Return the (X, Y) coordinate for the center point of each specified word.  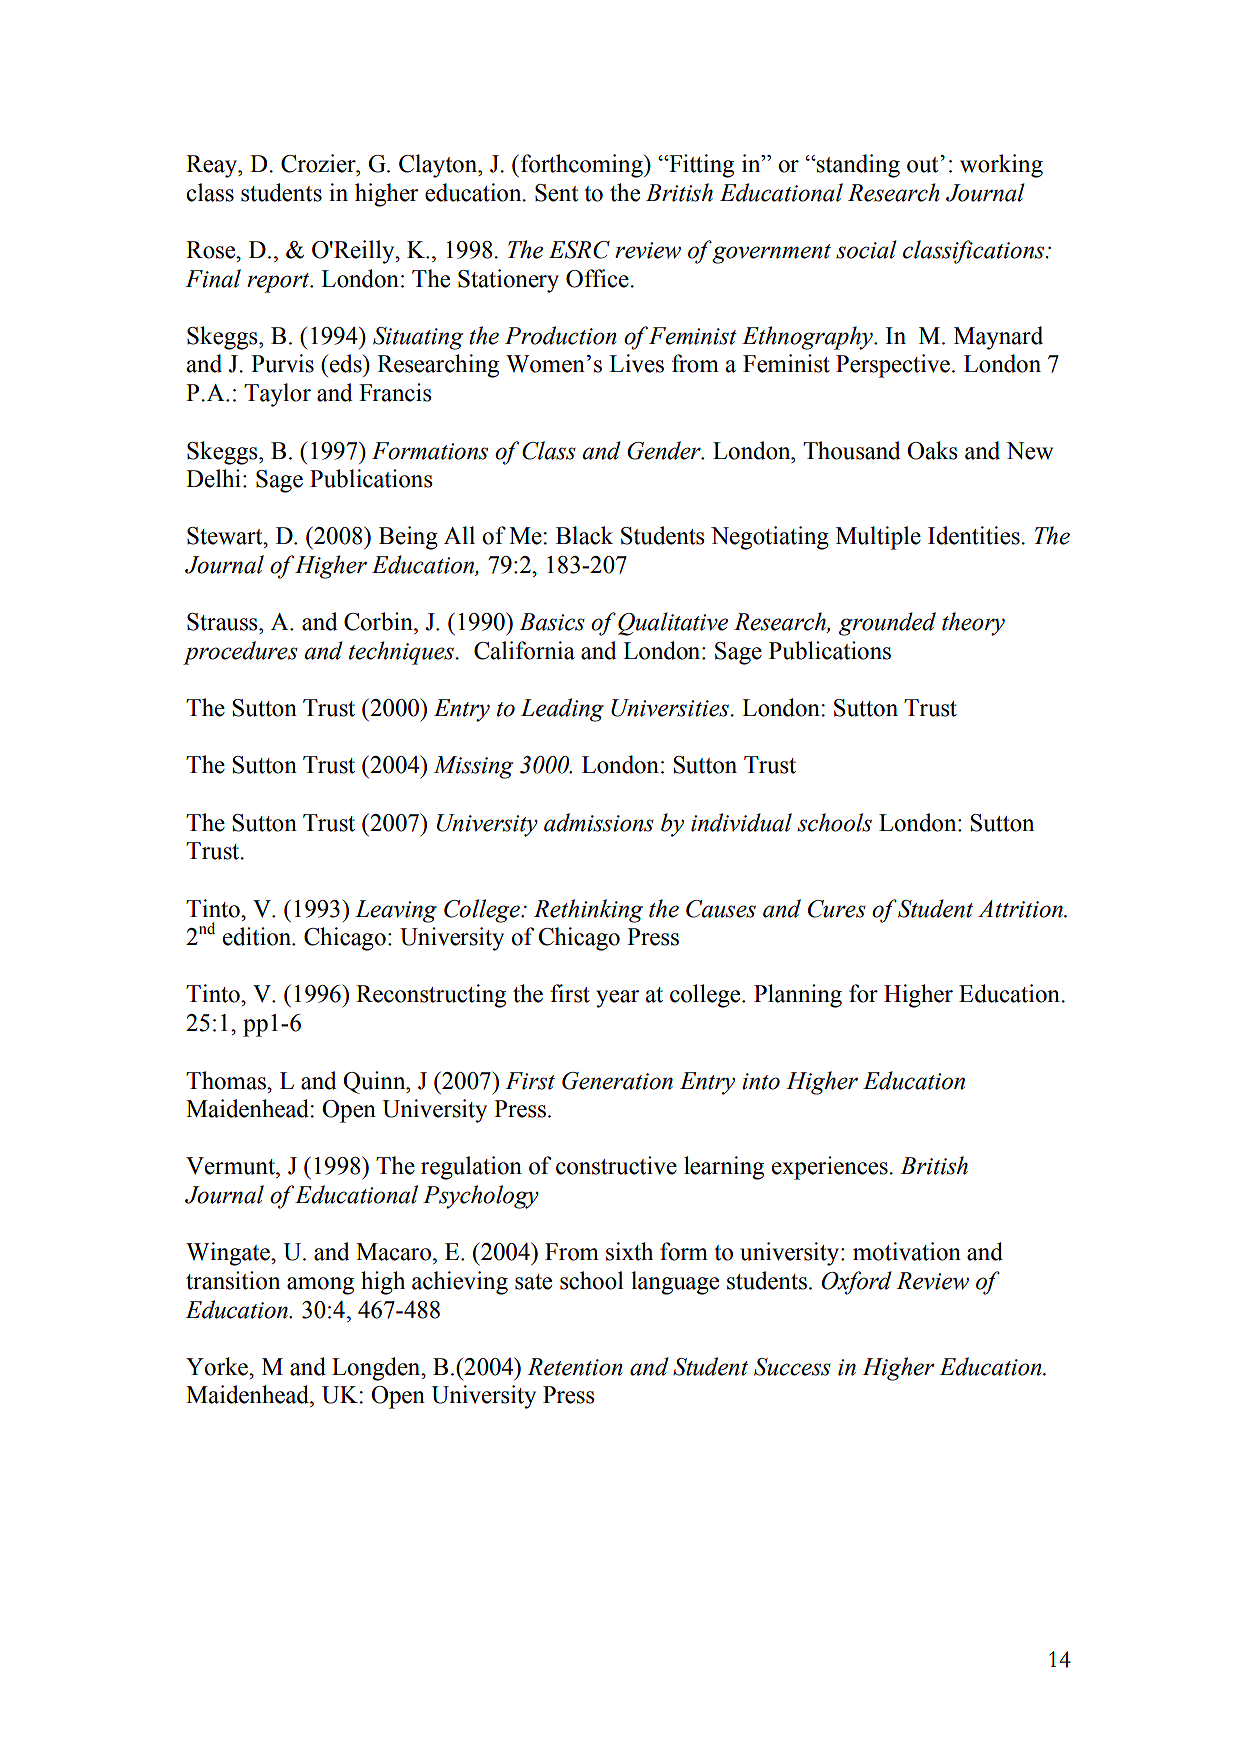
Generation (617, 1081)
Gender (665, 450)
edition (258, 936)
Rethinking (588, 911)
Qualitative (673, 624)
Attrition (1022, 909)
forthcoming (583, 166)
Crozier (319, 163)
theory (973, 624)
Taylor (277, 395)
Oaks (932, 450)
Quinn (375, 1082)
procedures (240, 653)
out (924, 164)
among (320, 1286)
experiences (831, 1168)
